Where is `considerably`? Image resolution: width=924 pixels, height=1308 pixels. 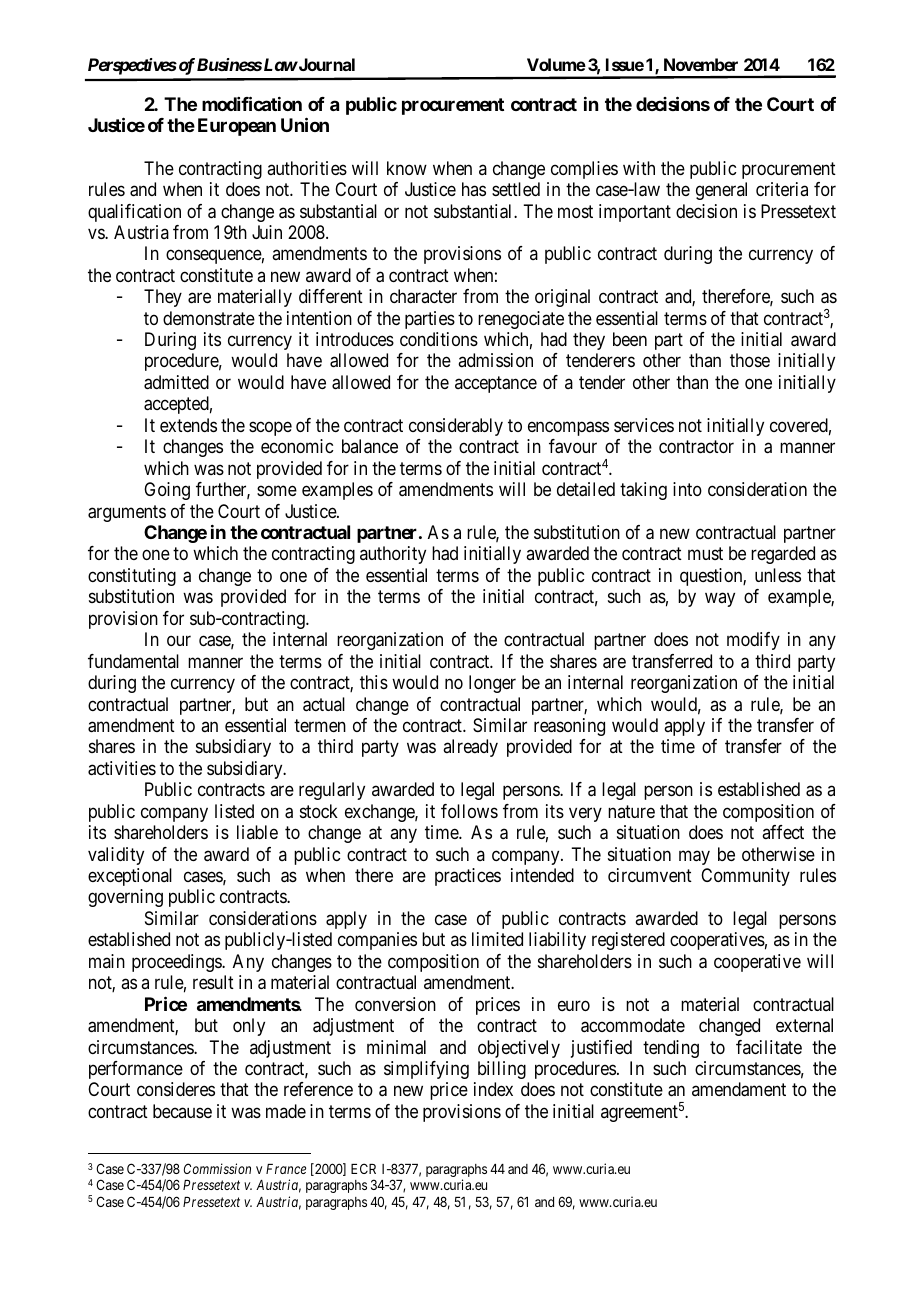
considerably is located at coordinates (456, 427).
